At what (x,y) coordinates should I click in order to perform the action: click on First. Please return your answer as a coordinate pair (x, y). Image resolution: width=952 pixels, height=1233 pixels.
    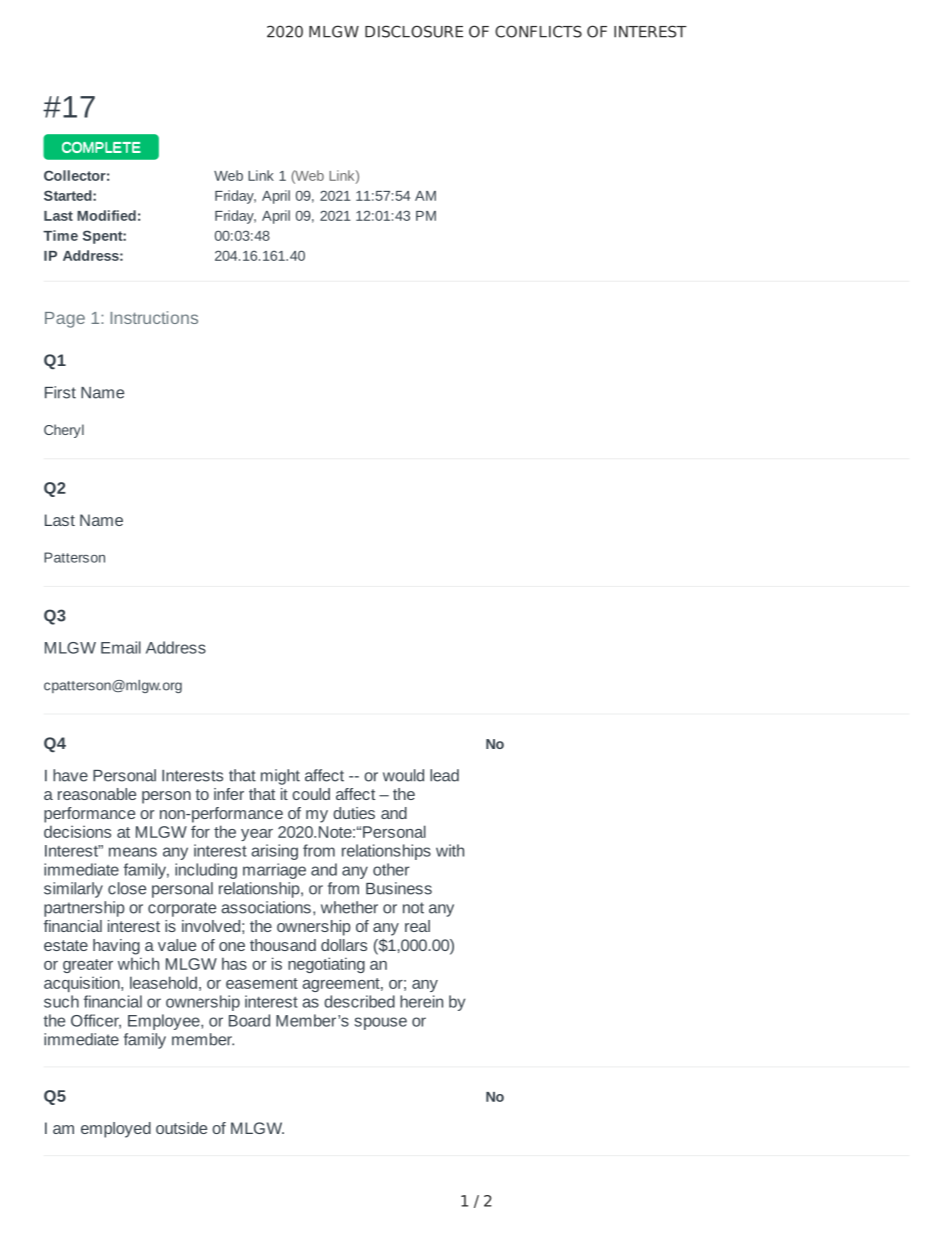
    Looking at the image, I should click on (60, 392).
